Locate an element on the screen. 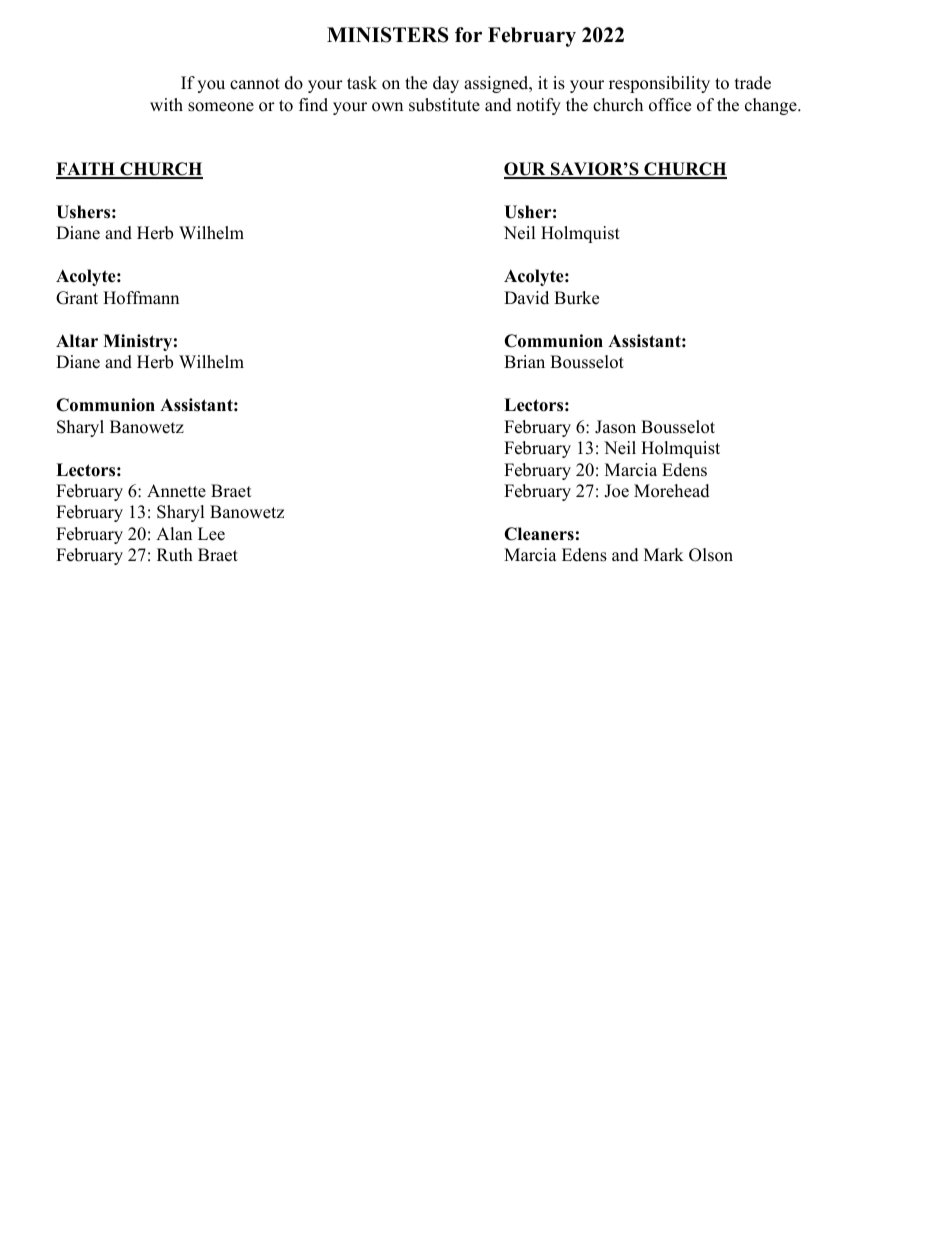 The image size is (952, 1233). MINISTERS is located at coordinates (387, 35).
